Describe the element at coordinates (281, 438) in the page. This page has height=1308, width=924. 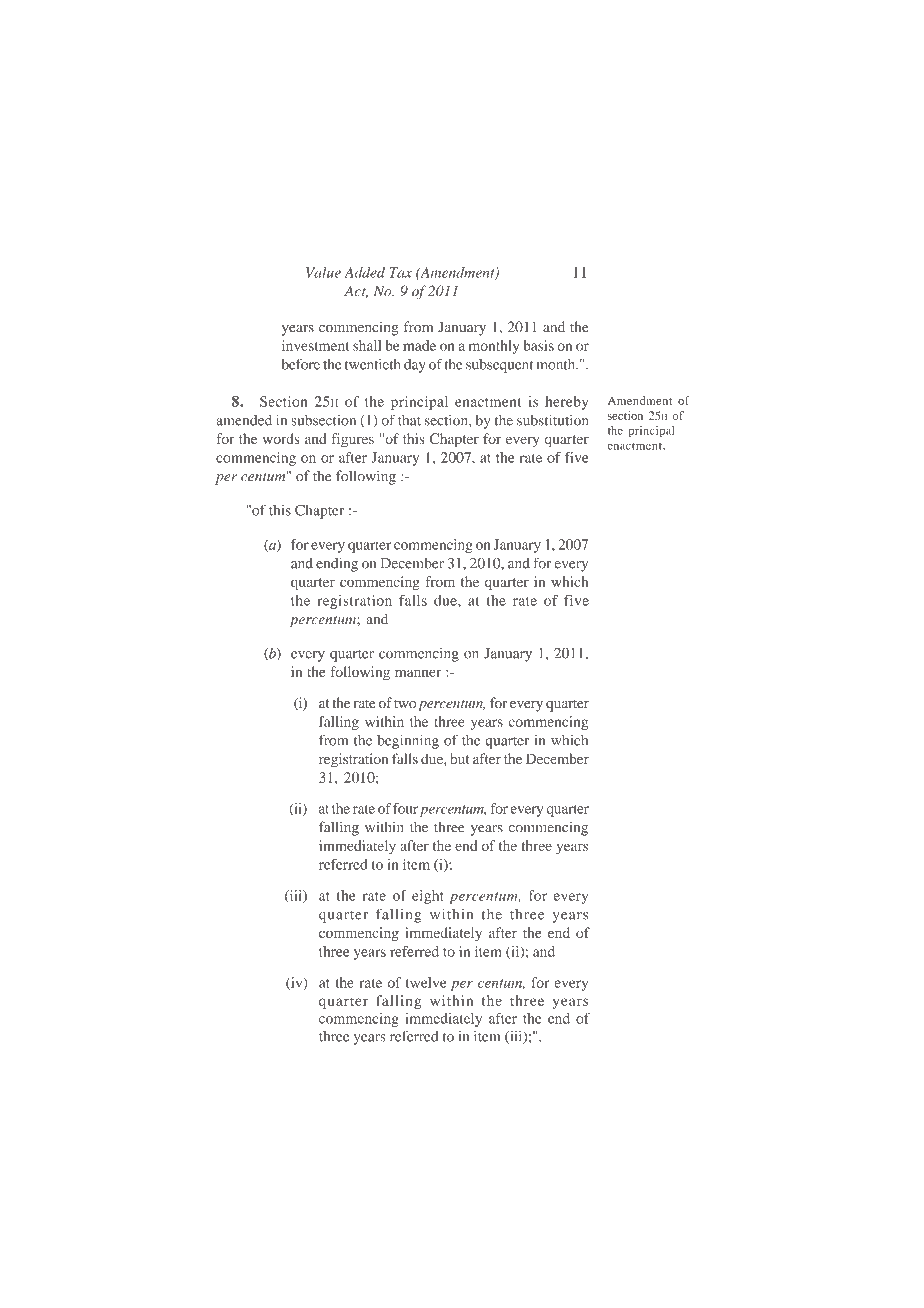
I see `words` at that location.
